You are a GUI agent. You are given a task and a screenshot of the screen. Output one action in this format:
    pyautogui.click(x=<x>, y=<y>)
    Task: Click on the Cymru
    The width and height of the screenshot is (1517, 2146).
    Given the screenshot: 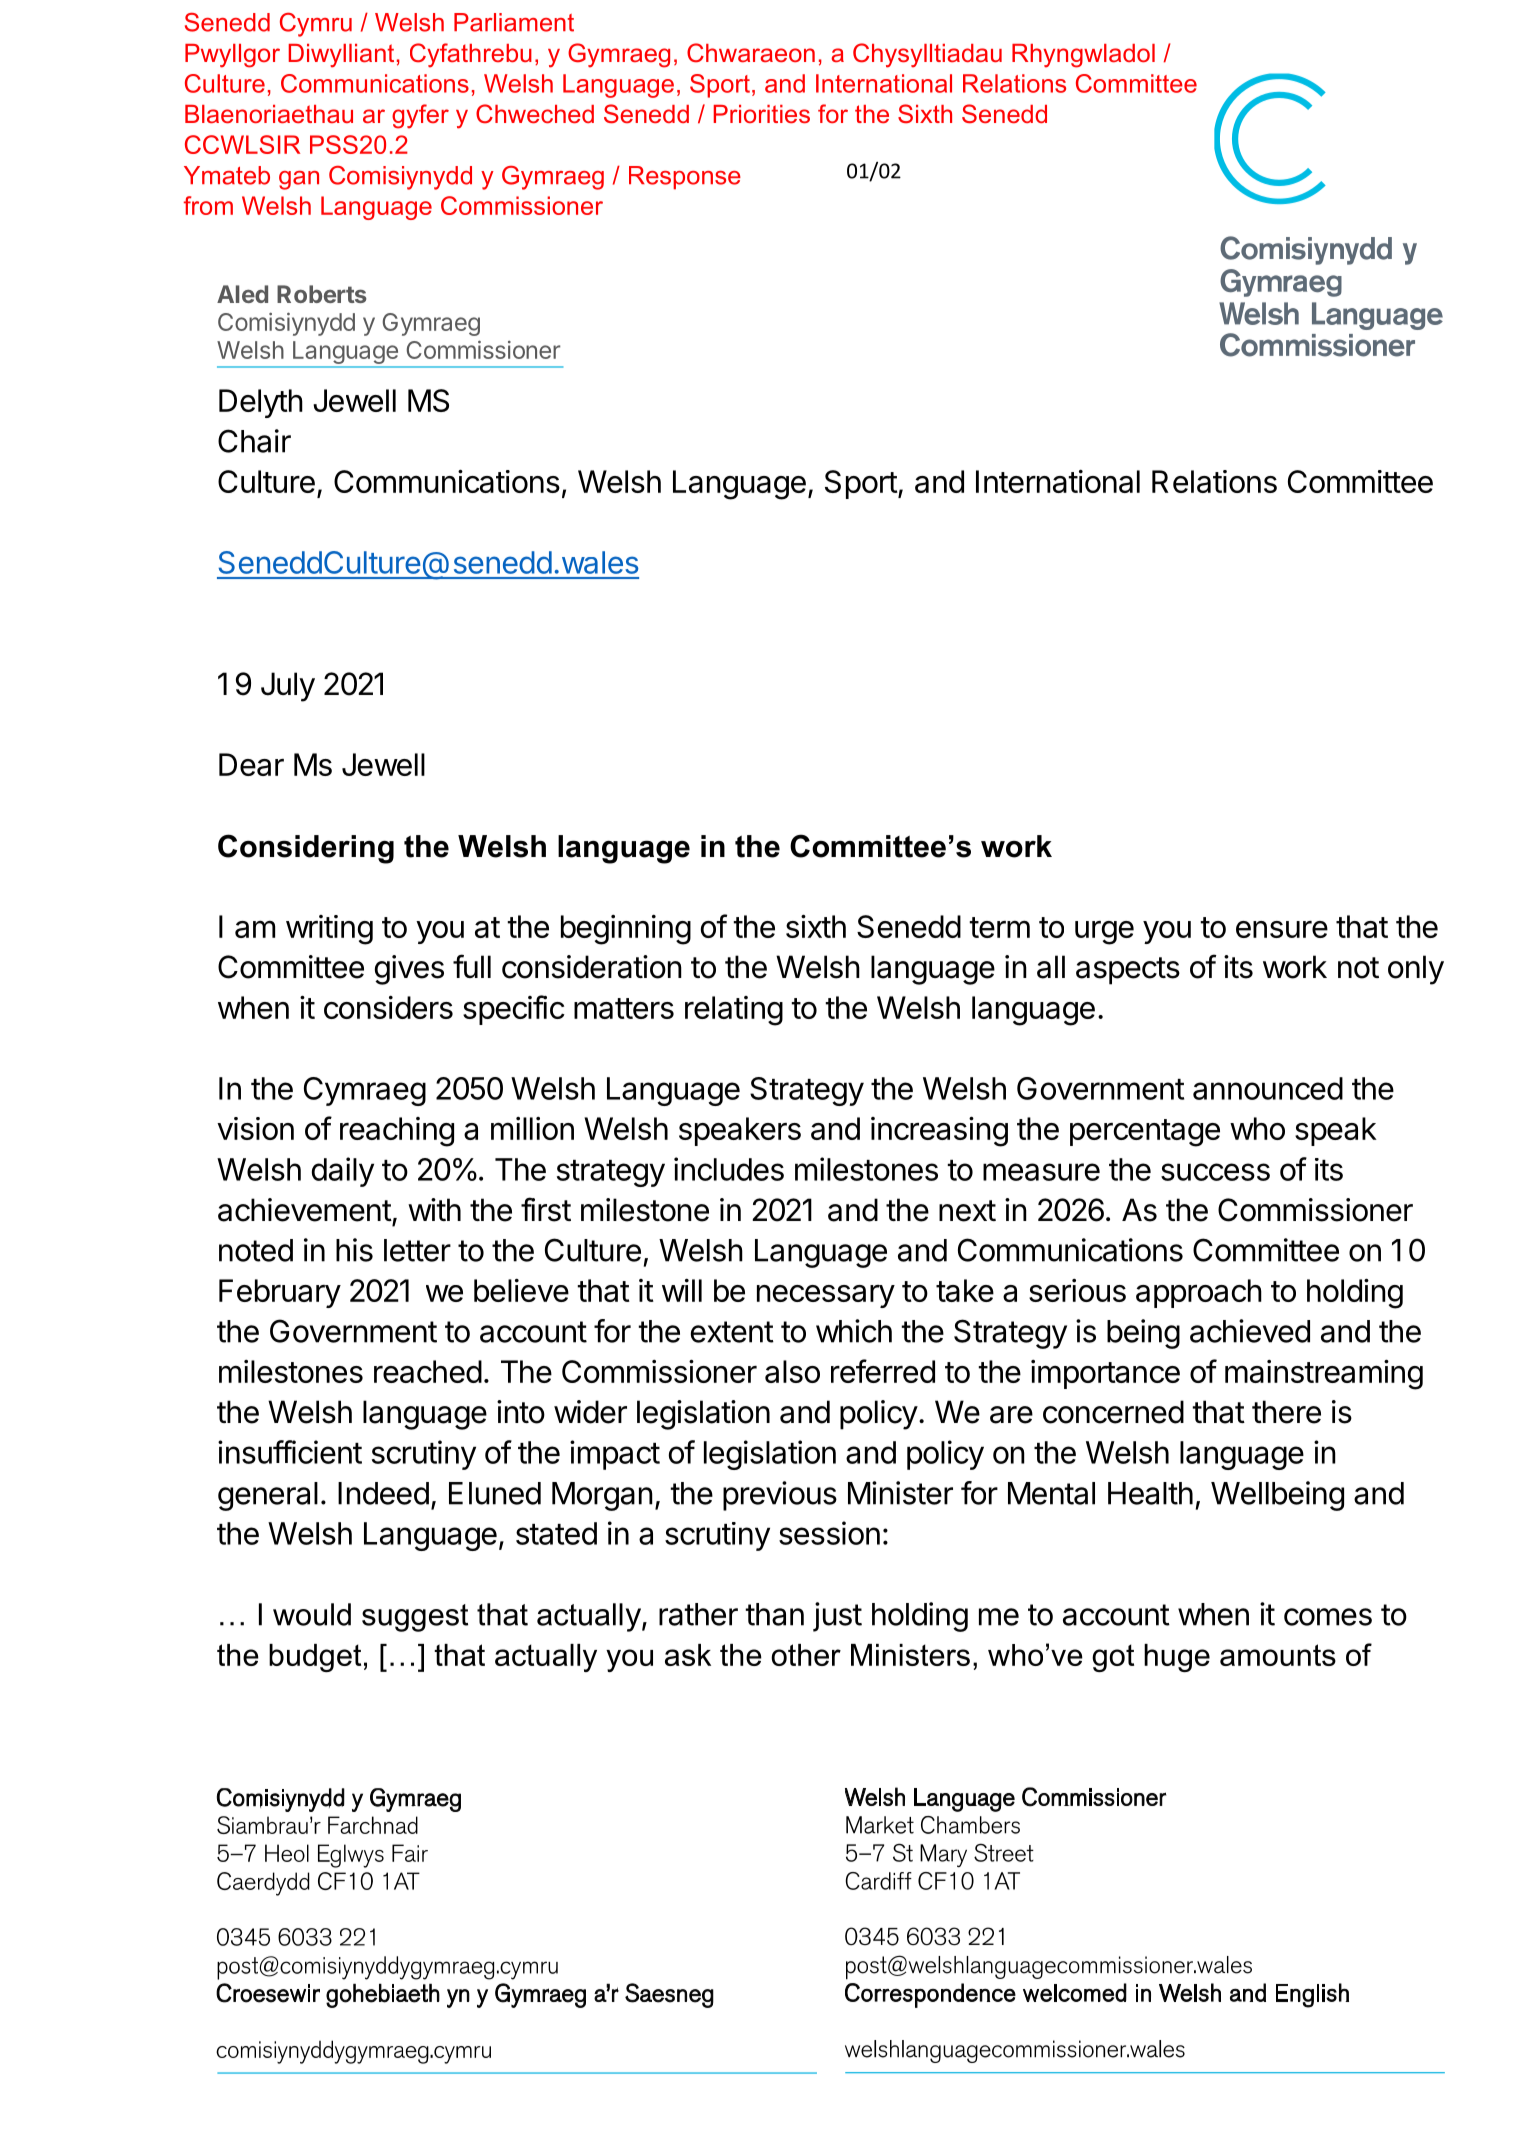 What is the action you would take?
    pyautogui.click(x=316, y=25)
